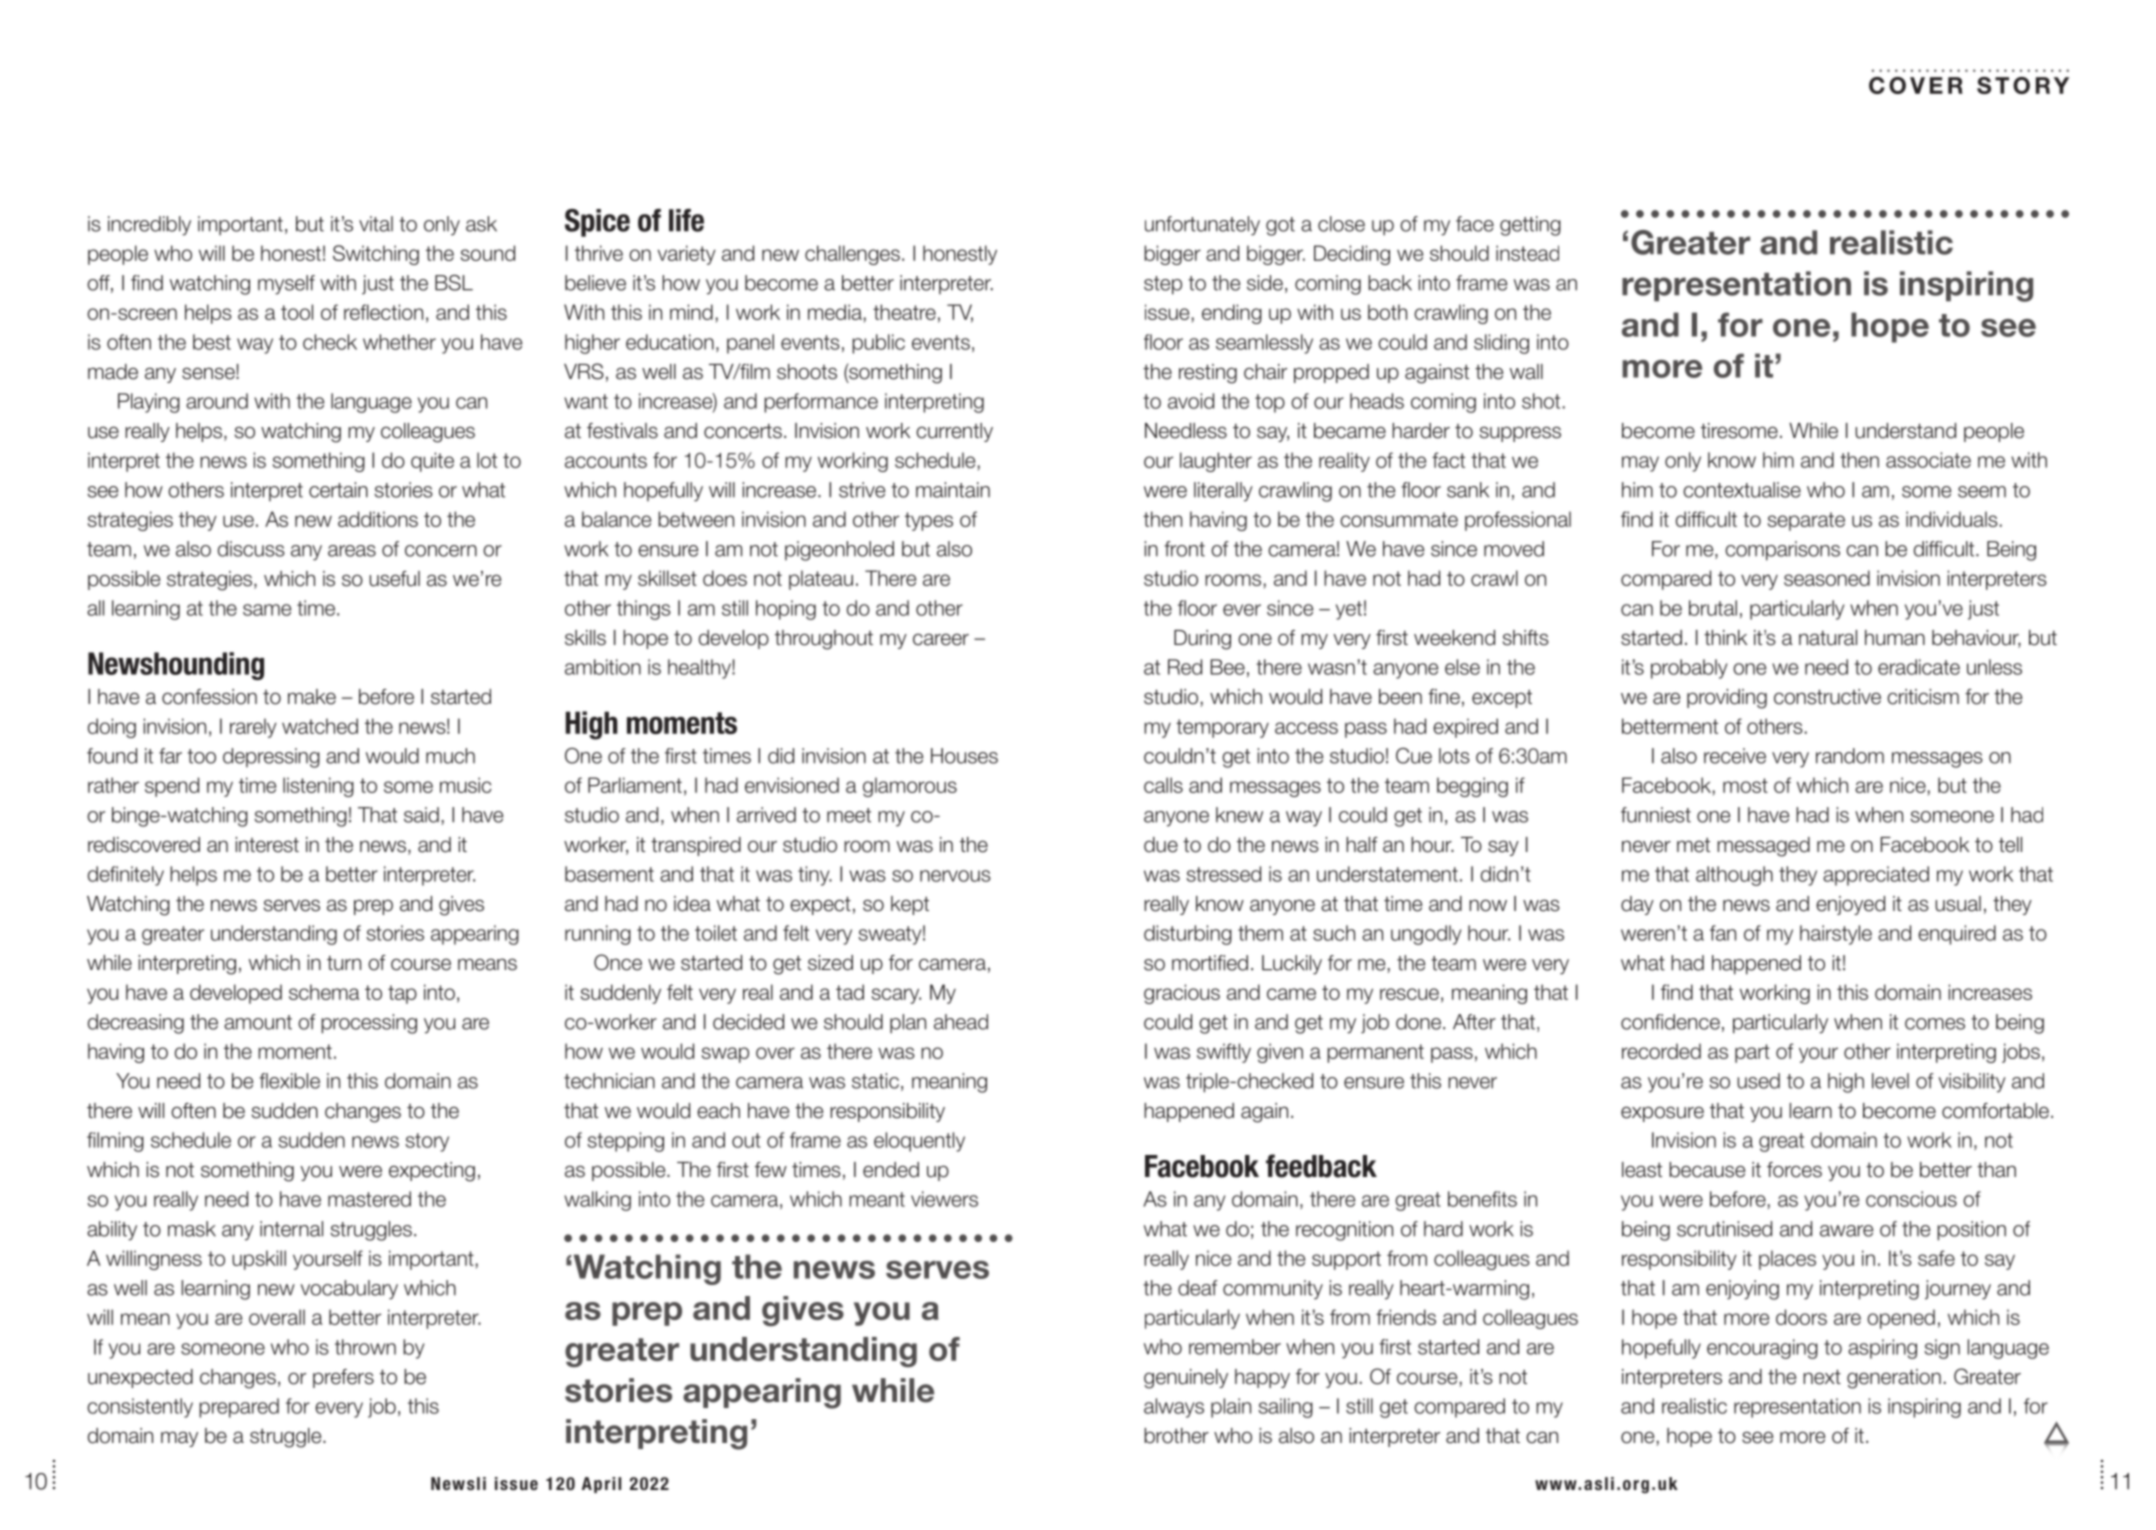 This screenshot has height=1530, width=2156. Describe the element at coordinates (1527, 253) in the screenshot. I see `instead` at that location.
